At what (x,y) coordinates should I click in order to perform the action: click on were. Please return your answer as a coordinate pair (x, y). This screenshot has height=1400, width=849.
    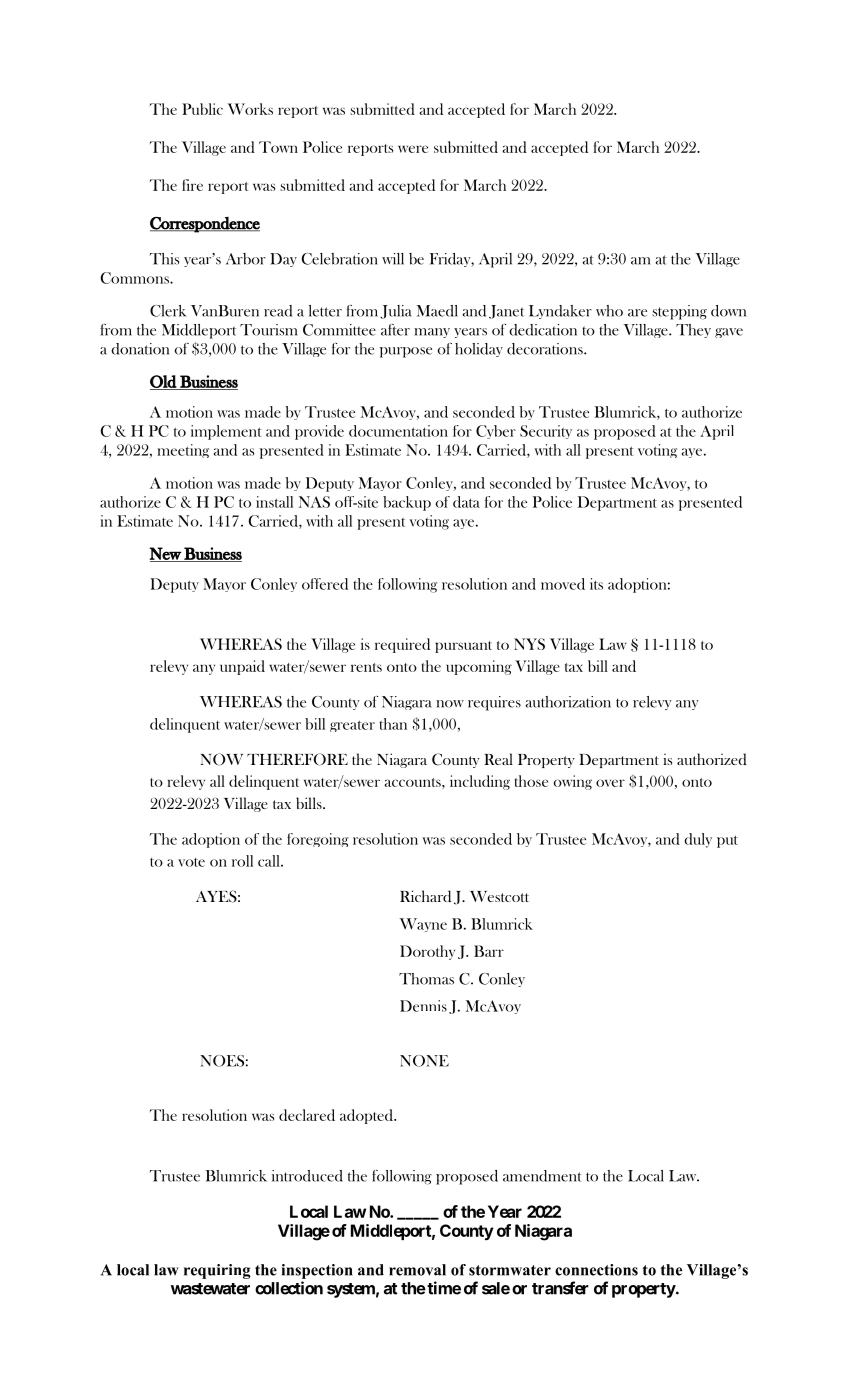
    Looking at the image, I should click on (413, 149).
